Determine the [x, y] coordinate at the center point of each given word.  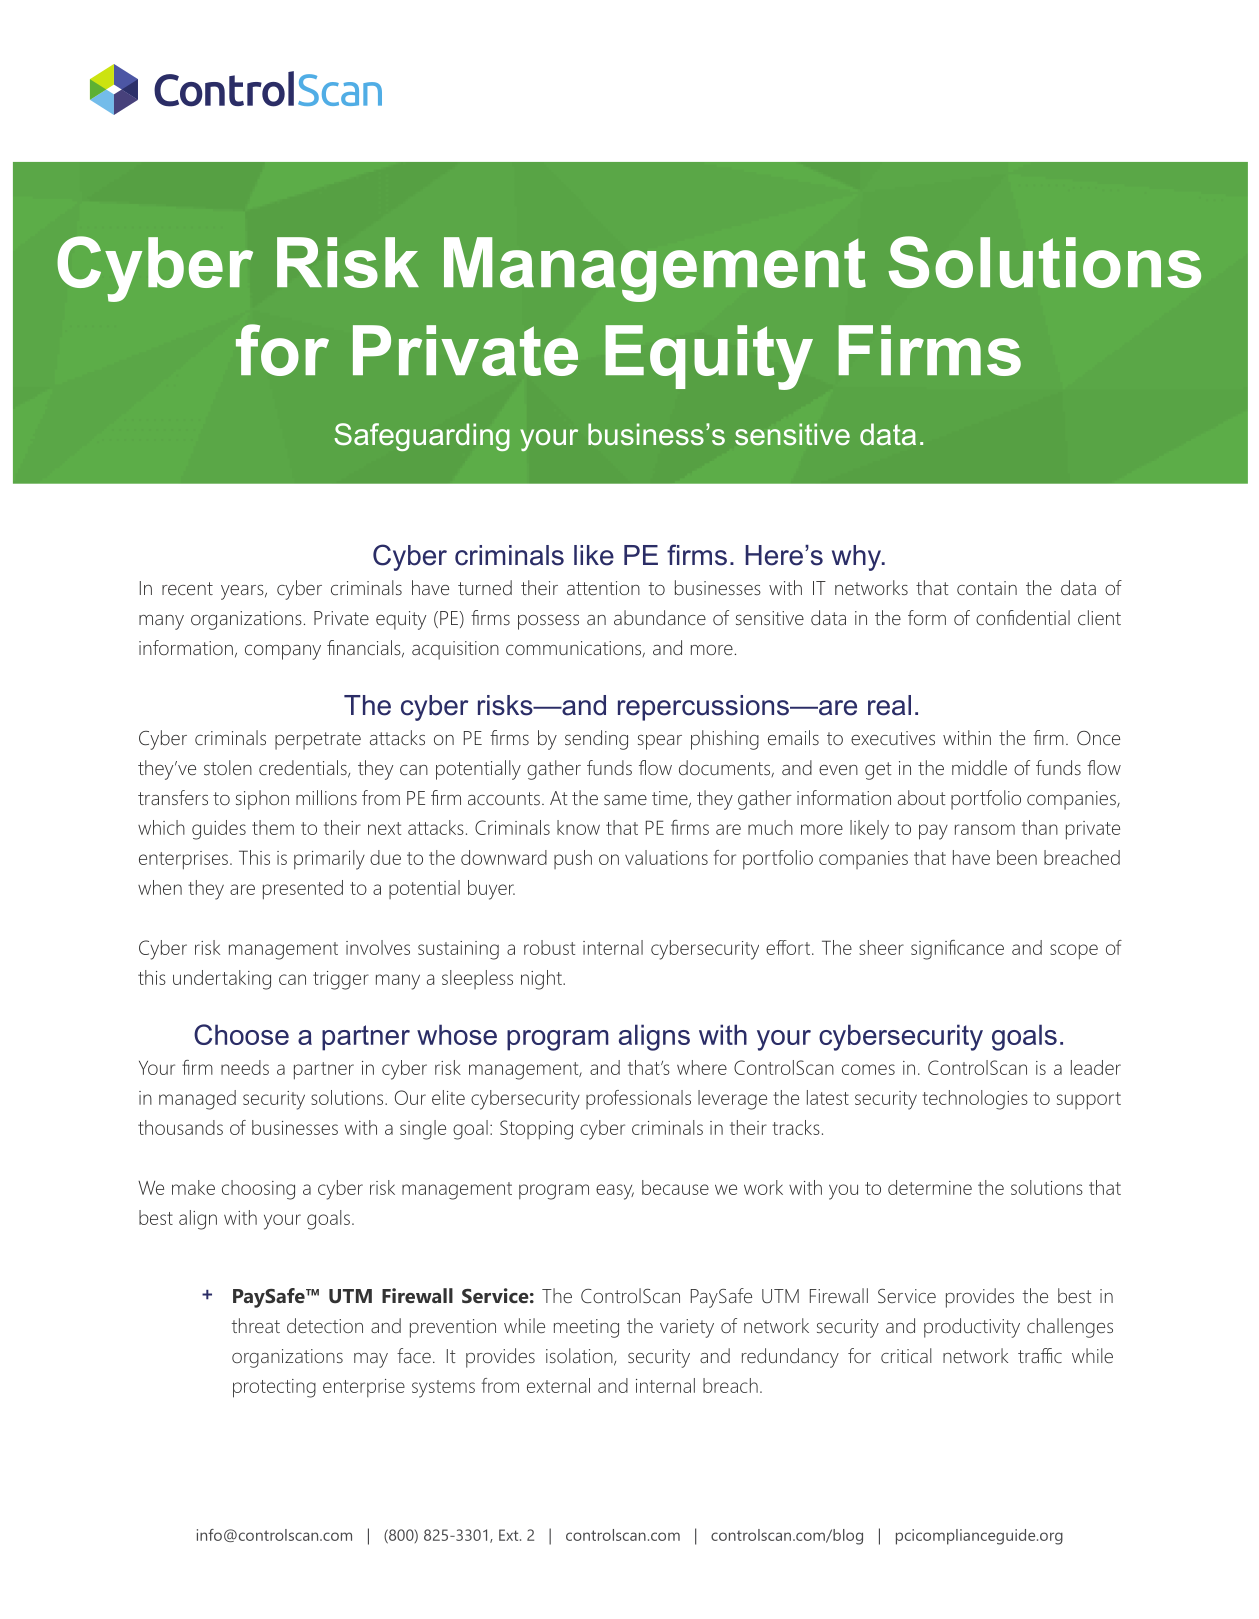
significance [957, 950]
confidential [1023, 618]
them [273, 827]
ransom [985, 829]
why [858, 558]
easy [615, 1192]
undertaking [222, 980]
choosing [258, 1190]
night [542, 980]
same [625, 800]
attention [603, 588]
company [283, 652]
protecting [274, 1388]
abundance [660, 618]
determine [930, 1187]
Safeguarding [422, 437]
